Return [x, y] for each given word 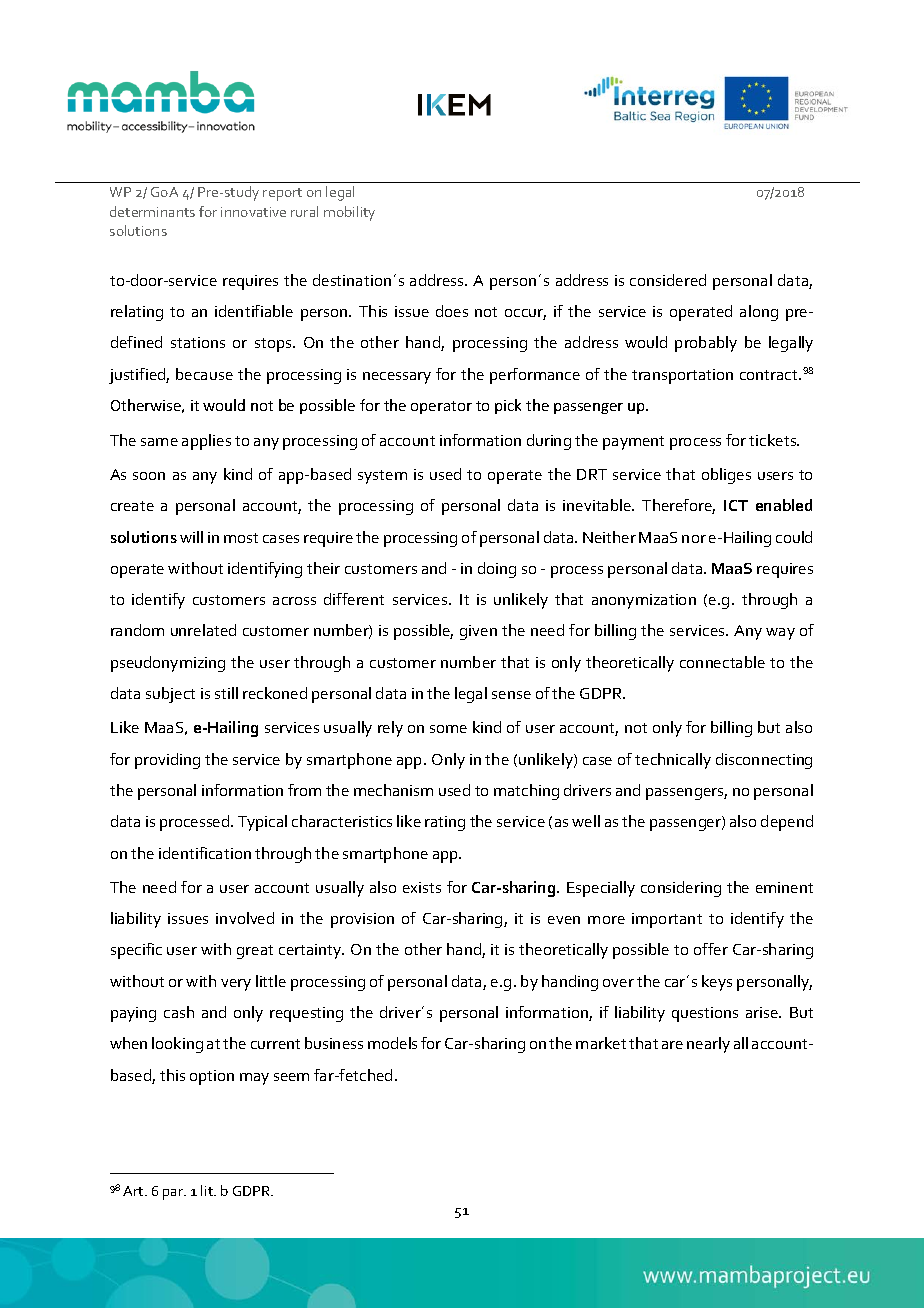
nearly [708, 1045]
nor [694, 539]
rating [445, 823]
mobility [349, 213]
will [191, 537]
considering [681, 889]
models [392, 1043]
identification [205, 853]
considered [668, 280]
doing [497, 570]
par [174, 1194]
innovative [253, 212]
